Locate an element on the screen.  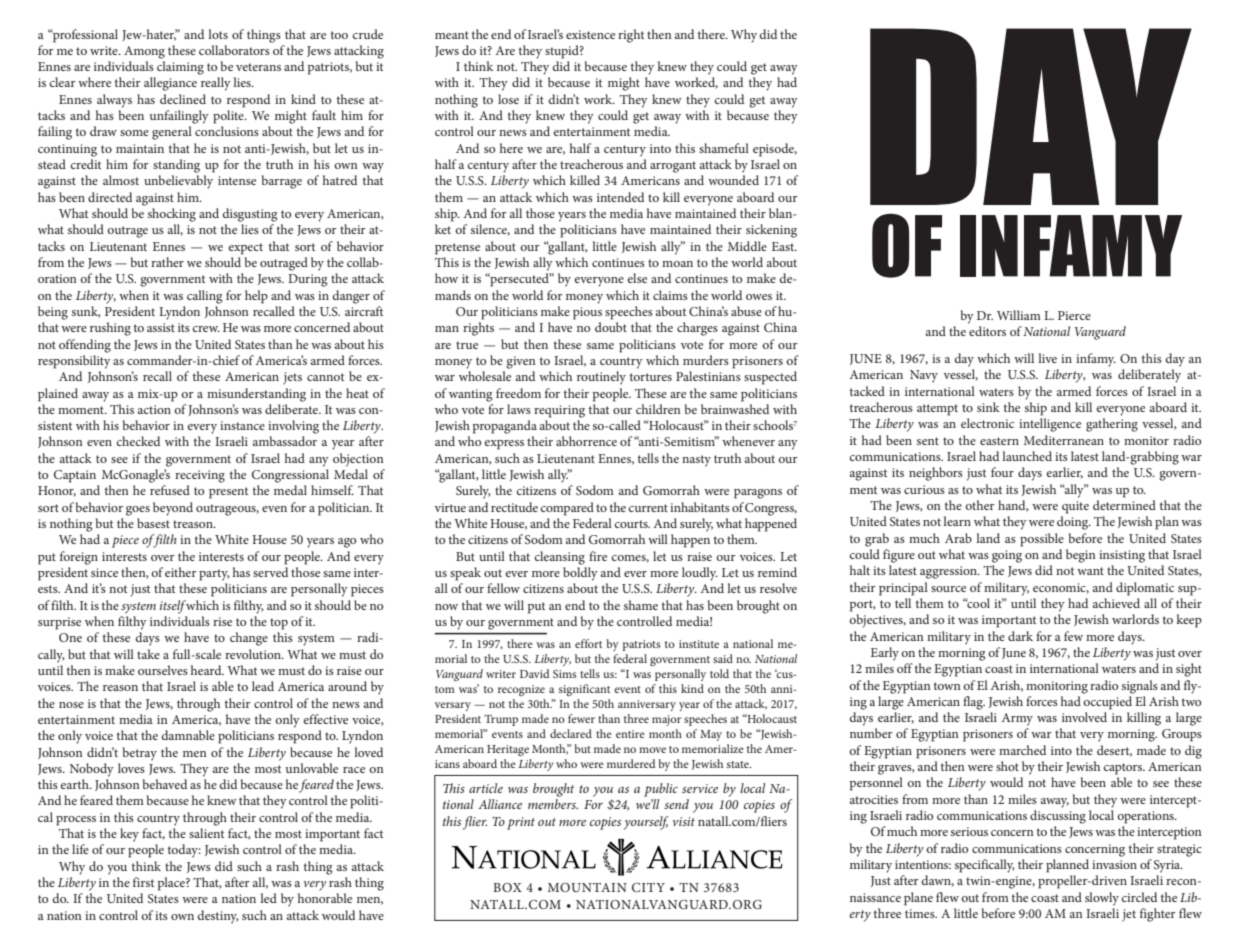
CITY is located at coordinates (648, 887).
